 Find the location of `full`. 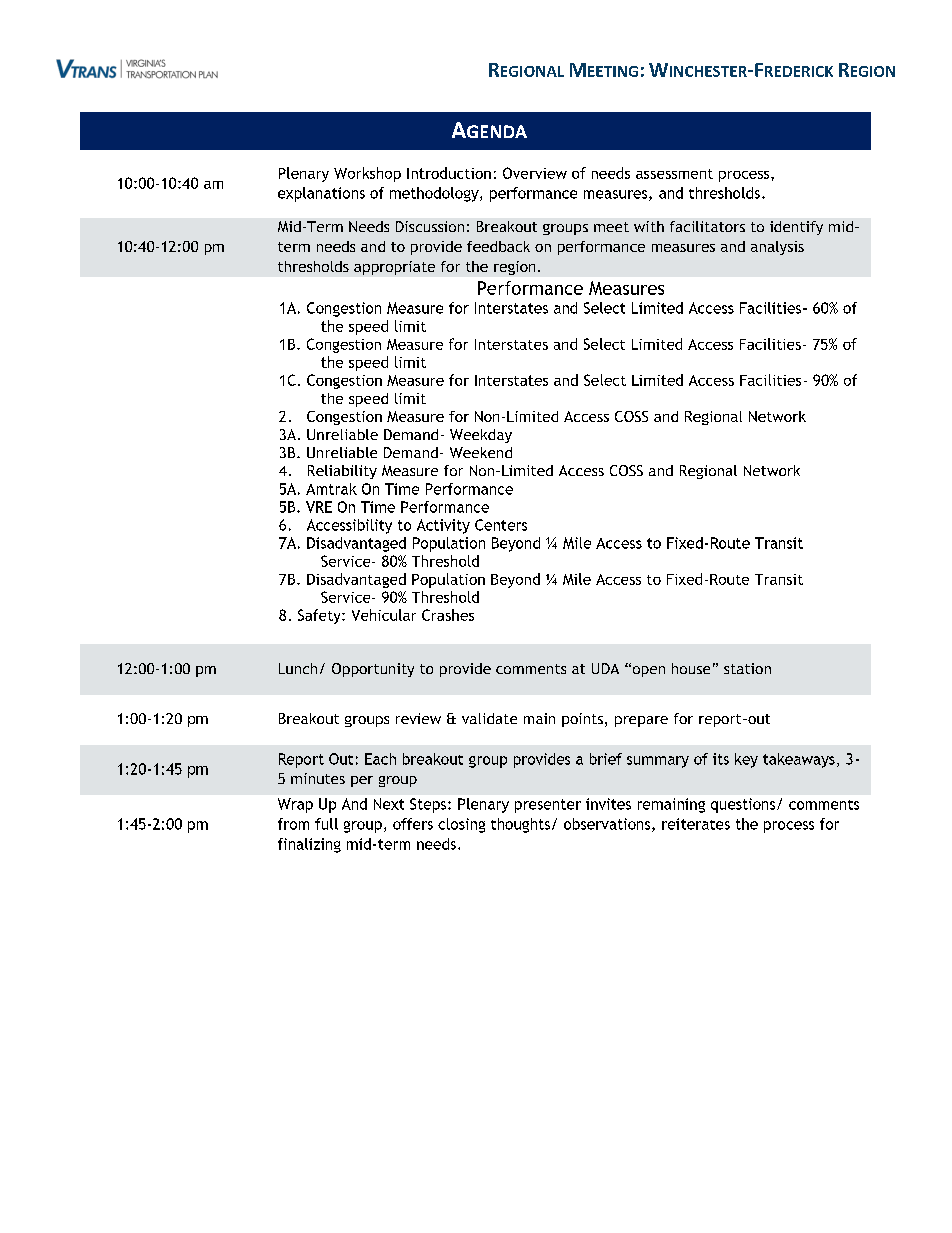

full is located at coordinates (326, 824).
